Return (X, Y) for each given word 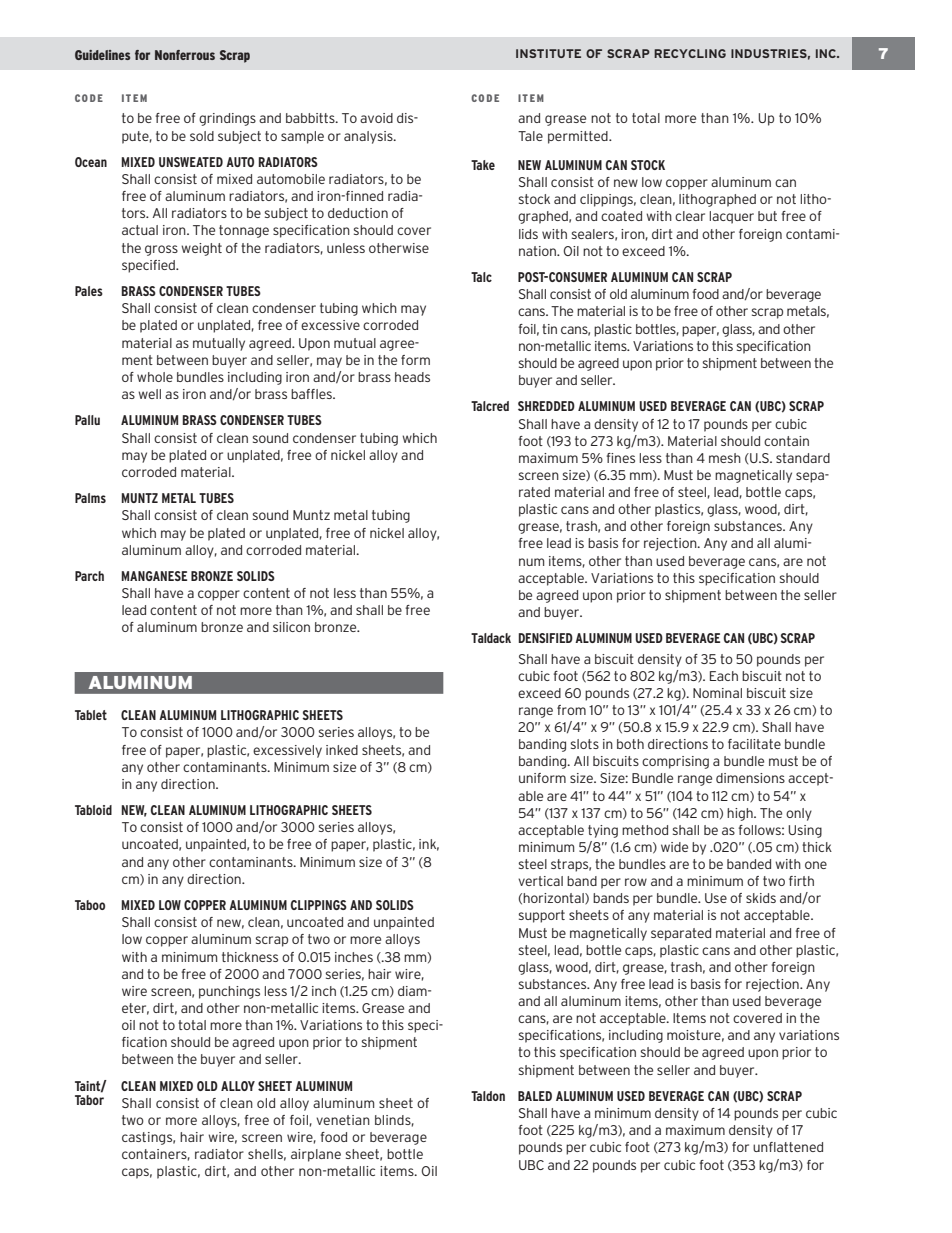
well (149, 394)
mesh (725, 458)
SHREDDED (546, 406)
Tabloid (93, 810)
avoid (376, 118)
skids (761, 898)
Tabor (89, 1098)
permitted (579, 137)
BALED (535, 1096)
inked (342, 750)
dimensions (750, 778)
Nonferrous (185, 55)
